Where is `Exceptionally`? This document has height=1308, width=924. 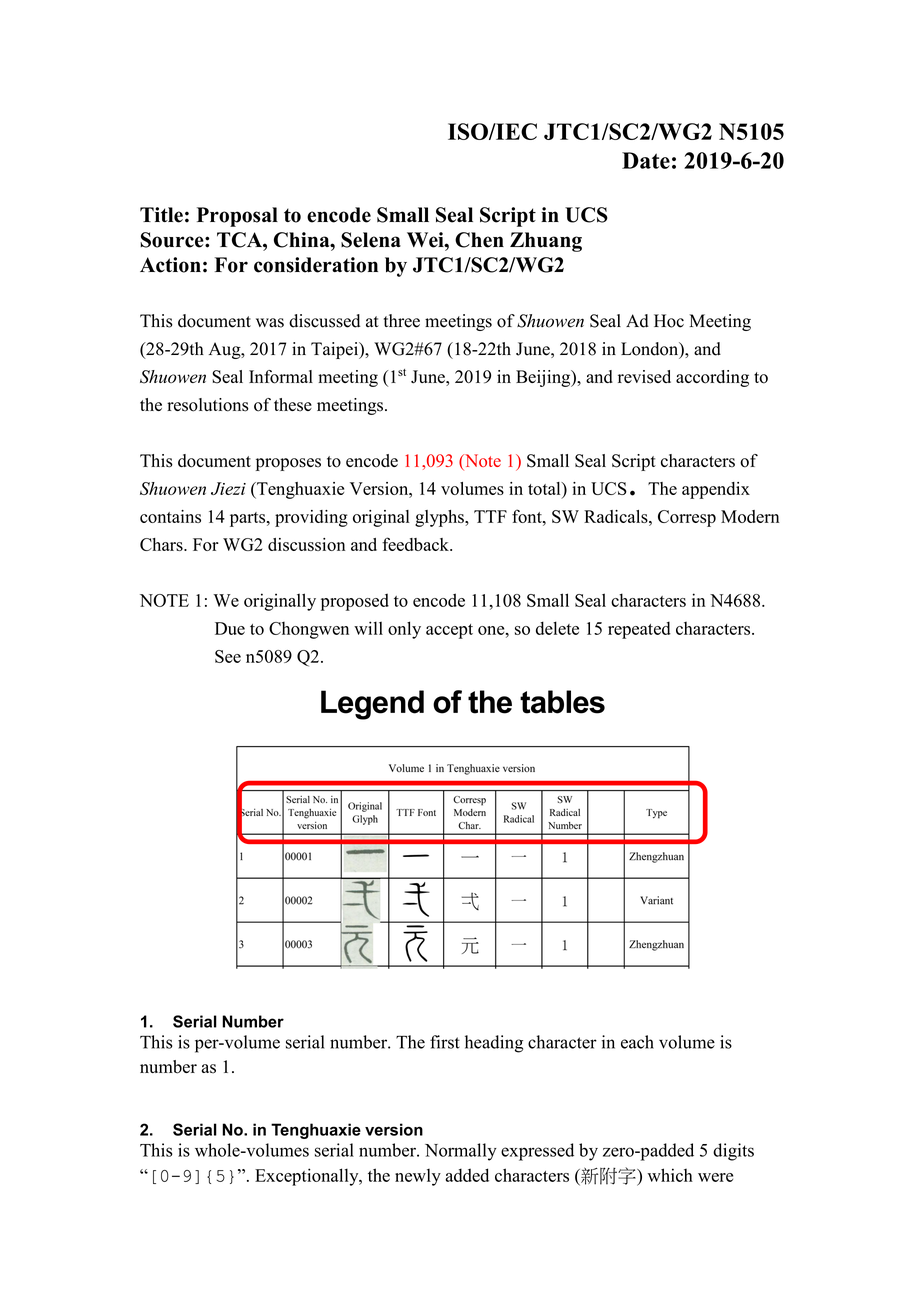 Exceptionally is located at coordinates (308, 1177).
